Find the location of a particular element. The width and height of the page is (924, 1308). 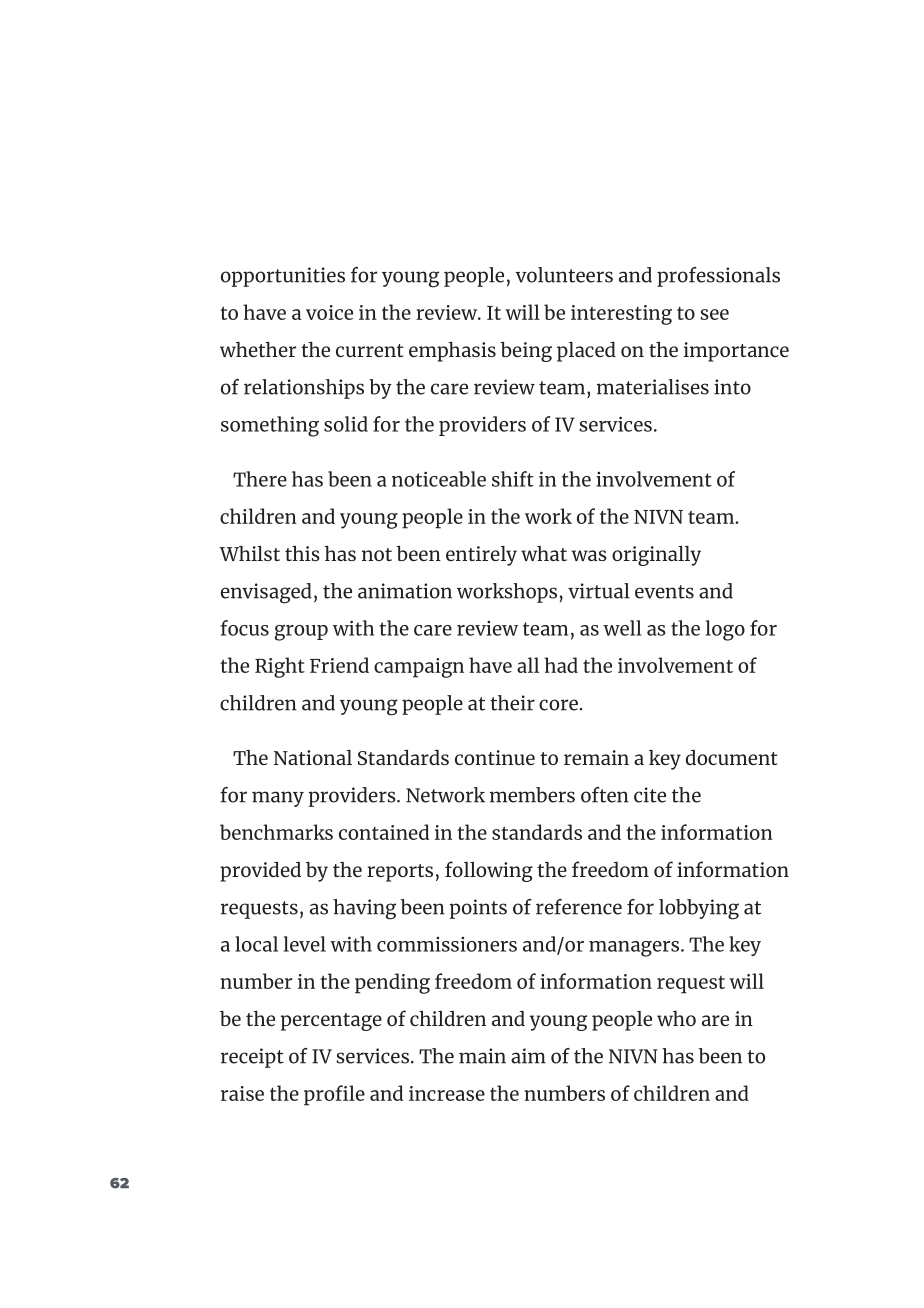

shift is located at coordinates (513, 479).
